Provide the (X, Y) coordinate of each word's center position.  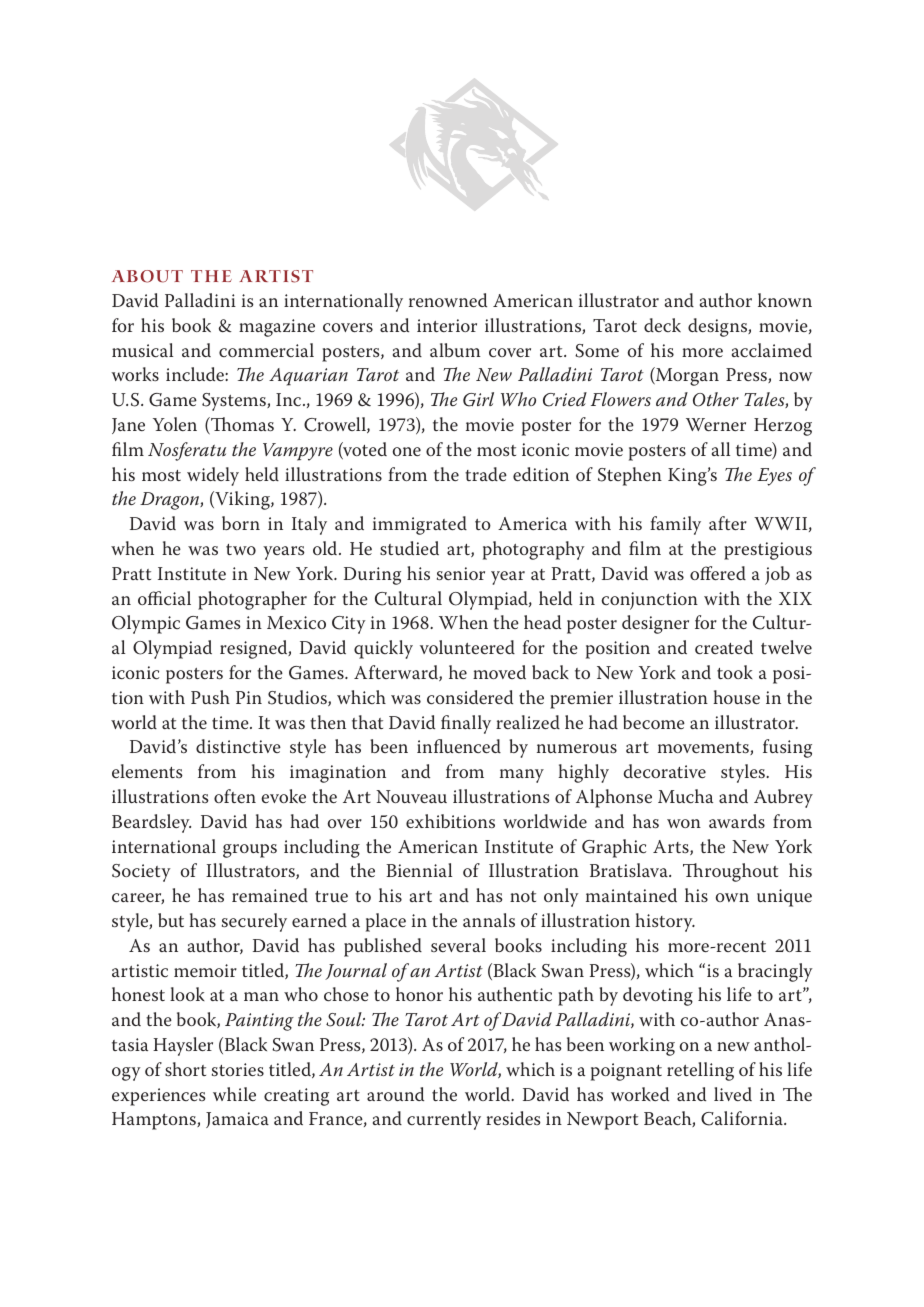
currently (444, 1120)
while (234, 1094)
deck (662, 325)
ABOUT (147, 276)
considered (470, 697)
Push (210, 697)
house (736, 697)
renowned (448, 300)
